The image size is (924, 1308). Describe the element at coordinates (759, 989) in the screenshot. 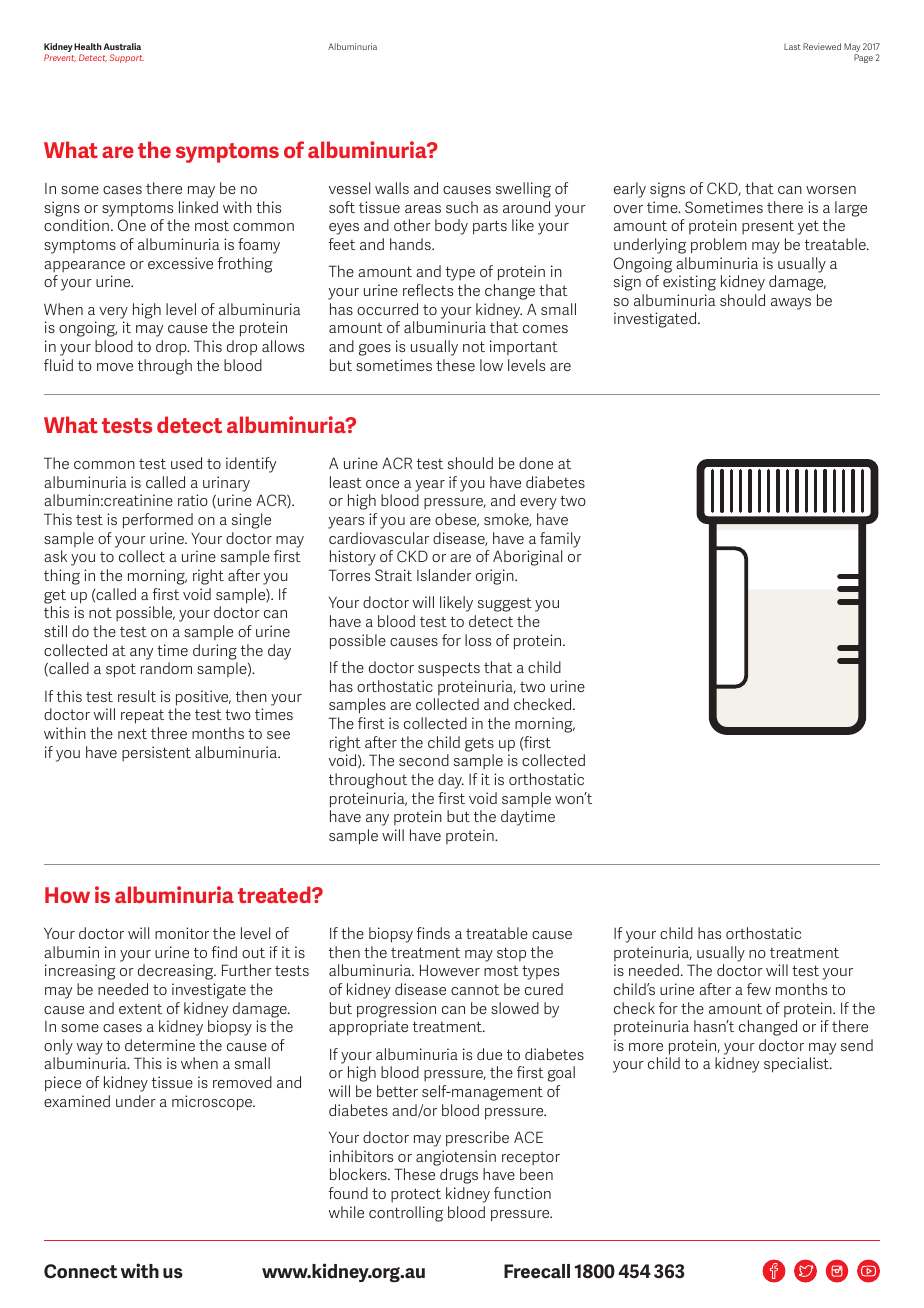

I see `few` at that location.
